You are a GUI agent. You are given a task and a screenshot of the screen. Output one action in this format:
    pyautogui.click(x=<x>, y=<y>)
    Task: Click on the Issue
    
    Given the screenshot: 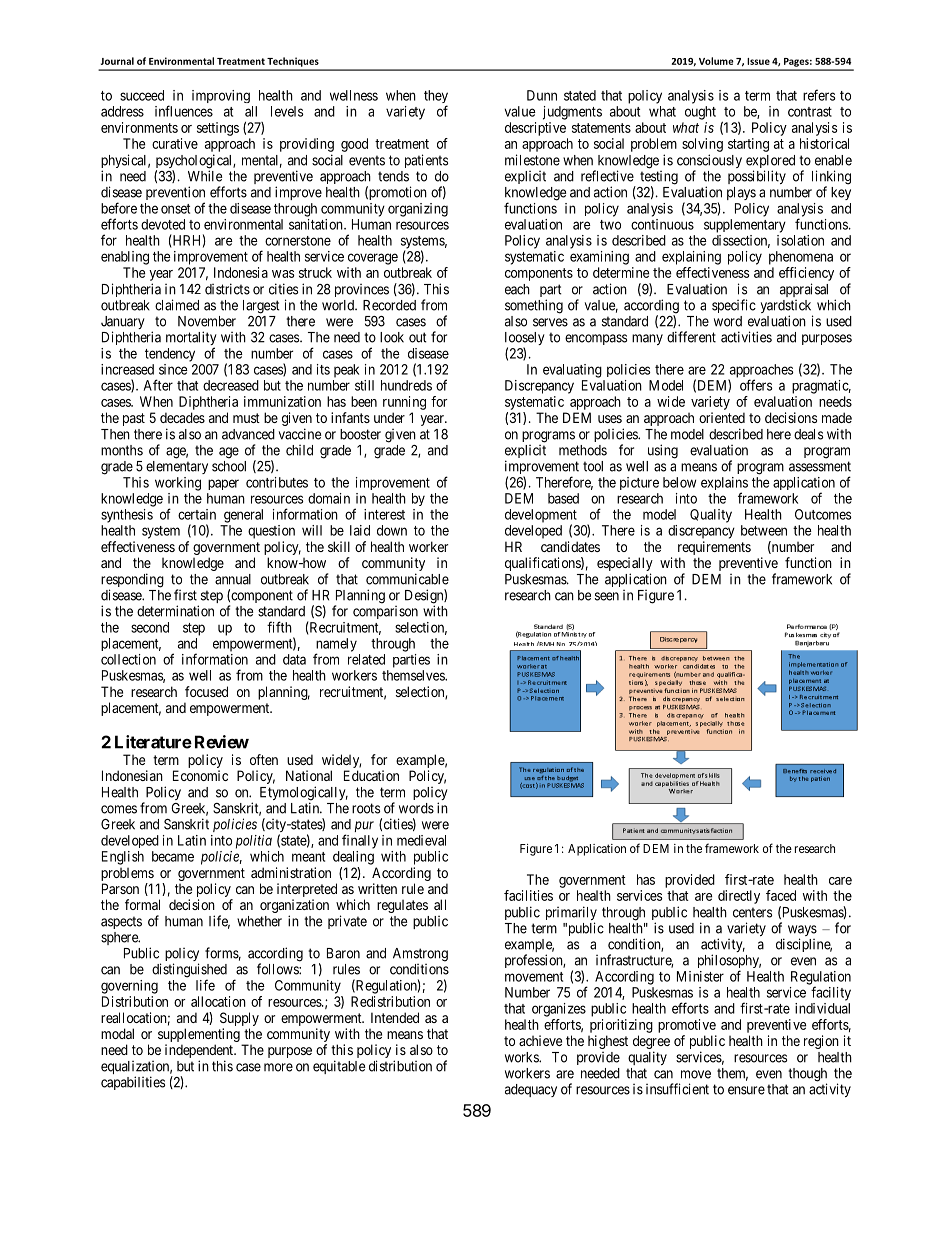 What is the action you would take?
    pyautogui.click(x=758, y=61)
